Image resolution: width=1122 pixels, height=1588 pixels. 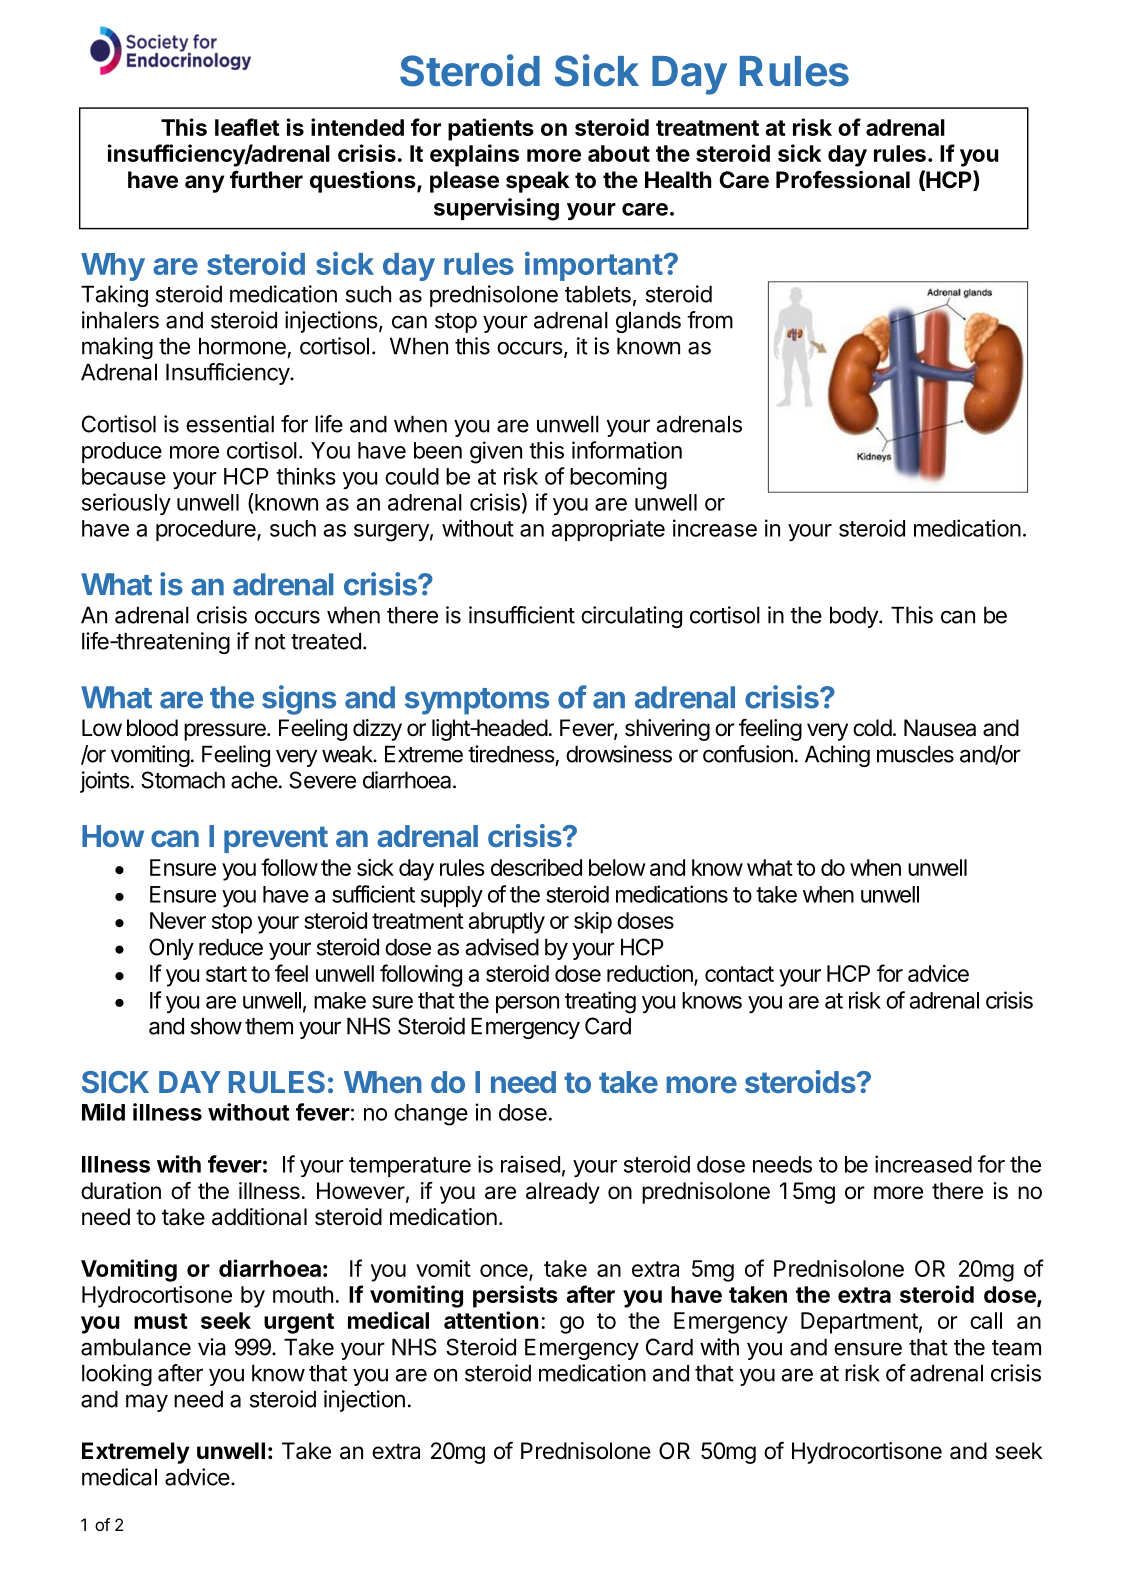 What do you see at coordinates (216, 1026) in the image?
I see `show` at bounding box center [216, 1026].
